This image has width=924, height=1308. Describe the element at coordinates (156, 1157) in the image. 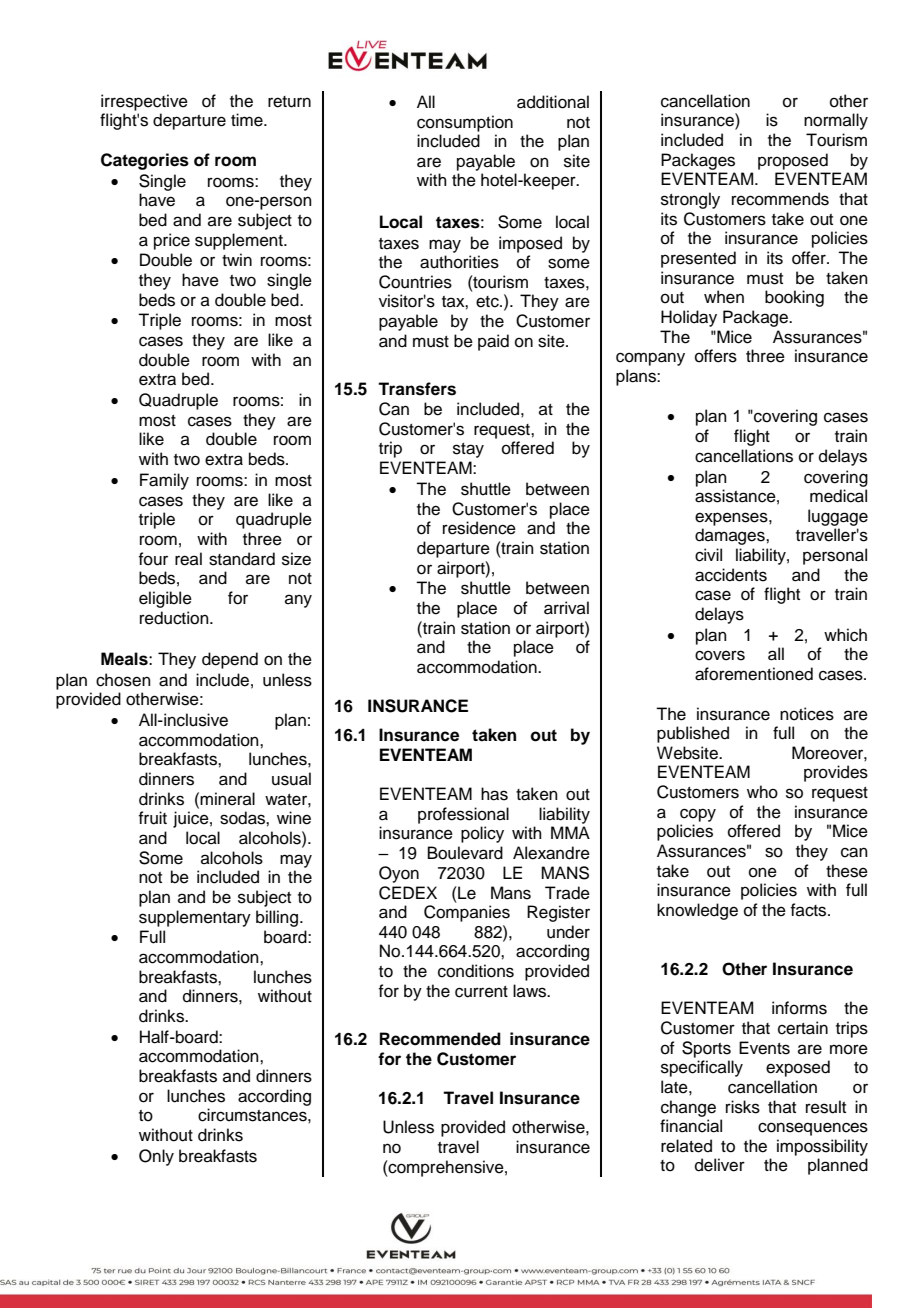

I see `Only` at that location.
